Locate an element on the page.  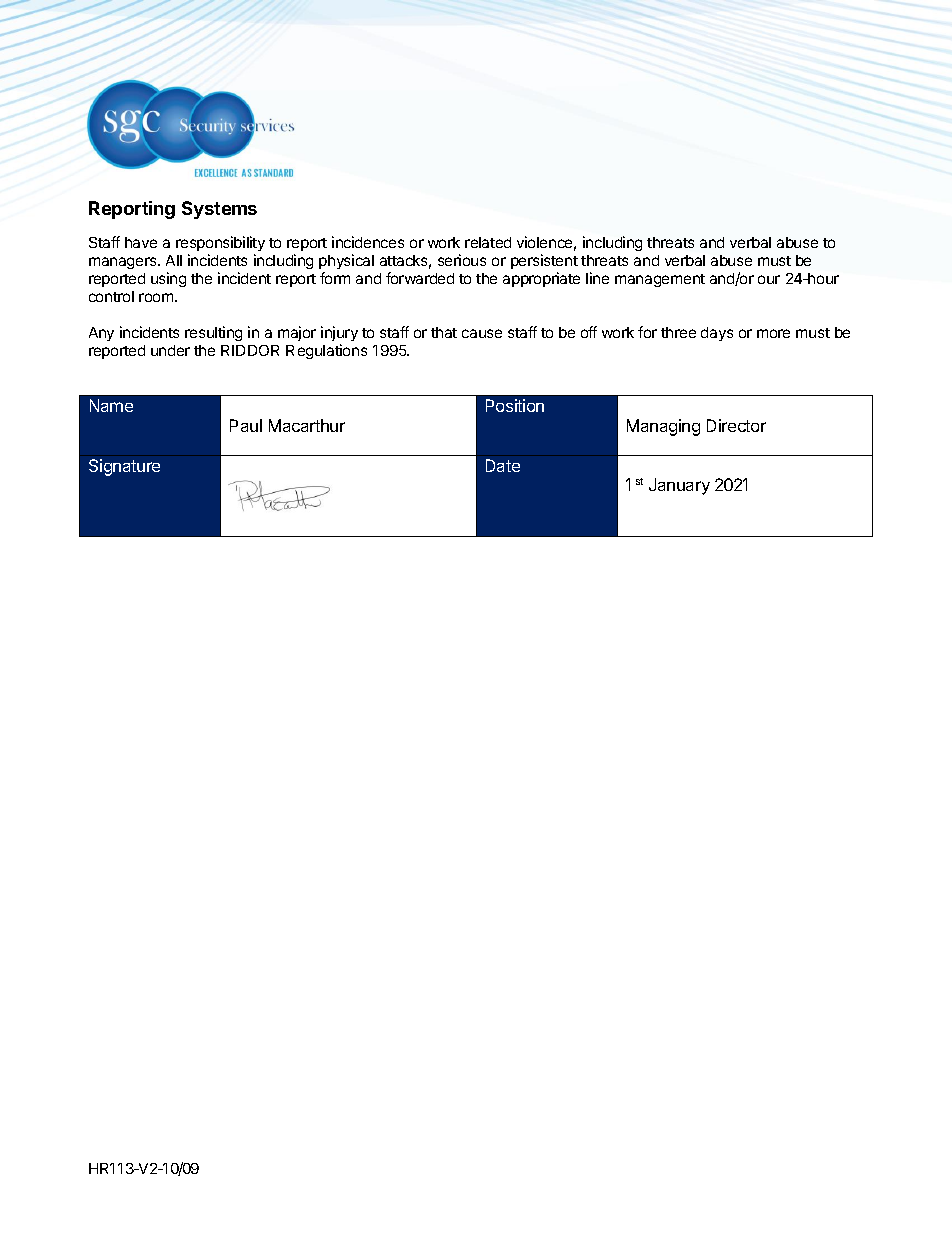
Systems is located at coordinates (219, 210).
